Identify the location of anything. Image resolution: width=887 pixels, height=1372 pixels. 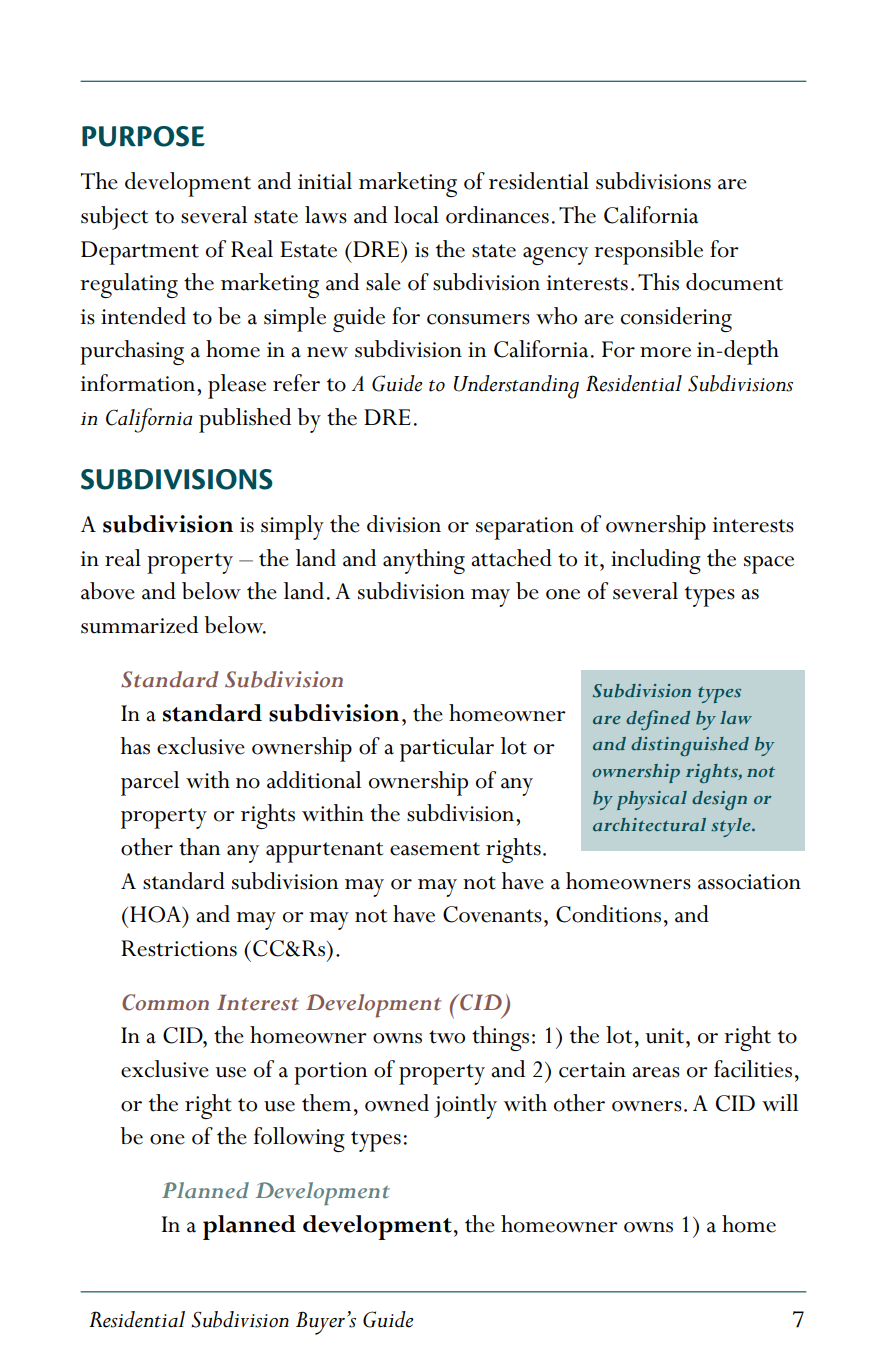
(424, 561).
